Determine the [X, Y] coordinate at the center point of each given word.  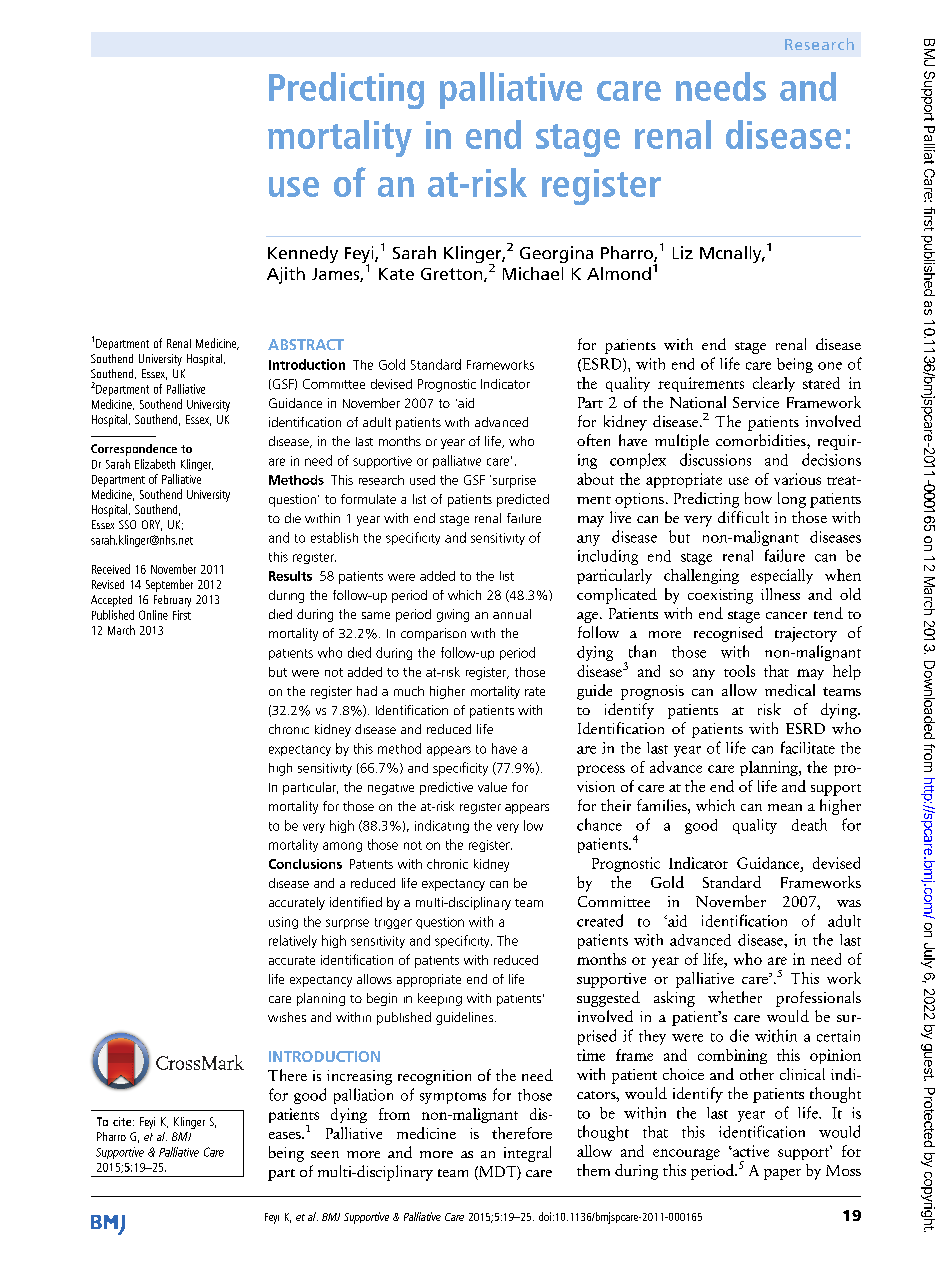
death [809, 824]
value [492, 787]
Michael [533, 273]
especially [782, 576]
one [830, 366]
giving [453, 615]
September [169, 585]
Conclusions [305, 864]
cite [123, 1121]
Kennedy [303, 254]
